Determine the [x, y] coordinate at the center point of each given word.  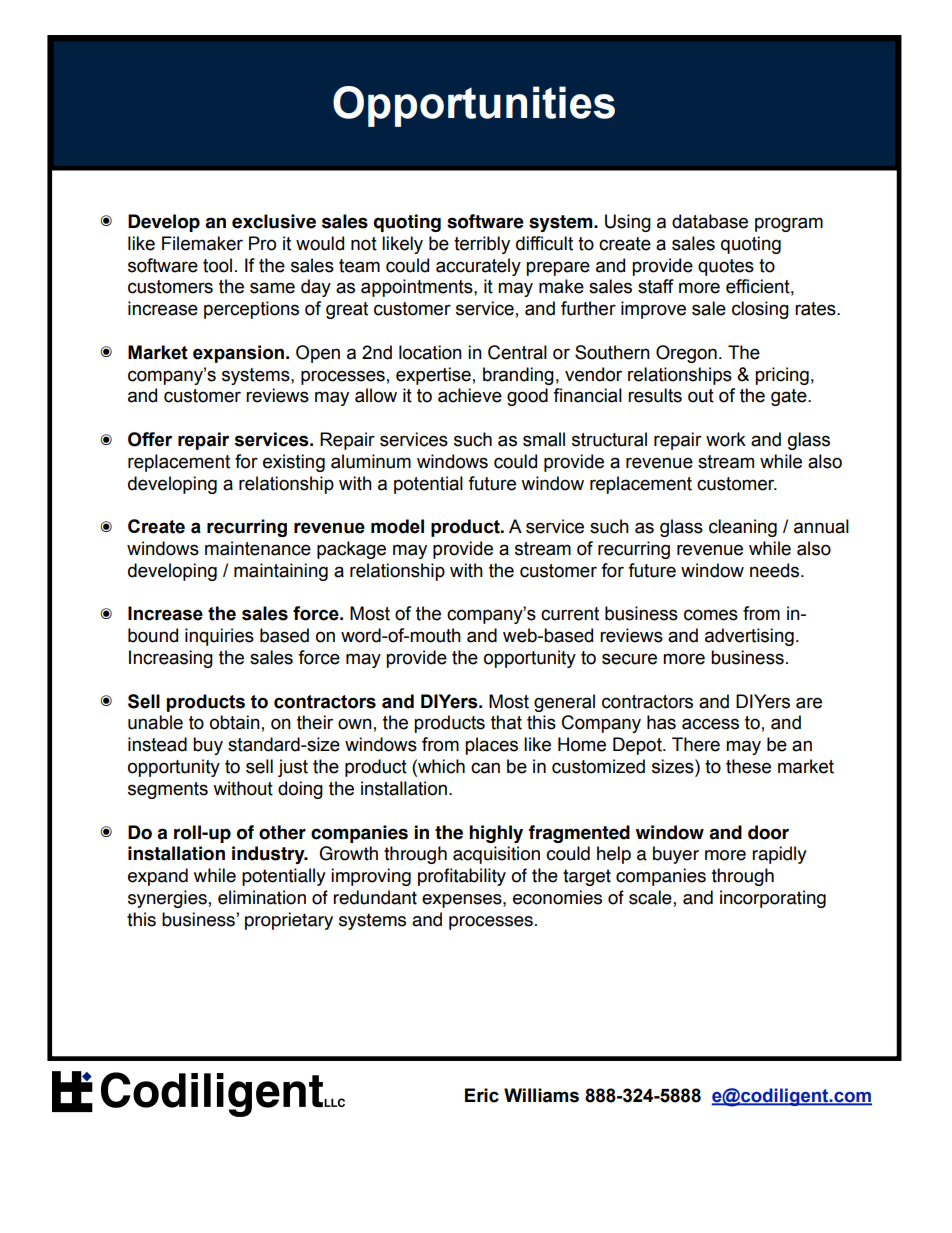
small [544, 439]
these [748, 766]
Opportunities [474, 106]
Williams [541, 1095]
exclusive [274, 221]
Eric [482, 1095]
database [710, 221]
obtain [235, 722]
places [491, 746]
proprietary [289, 921]
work [726, 439]
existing [294, 463]
